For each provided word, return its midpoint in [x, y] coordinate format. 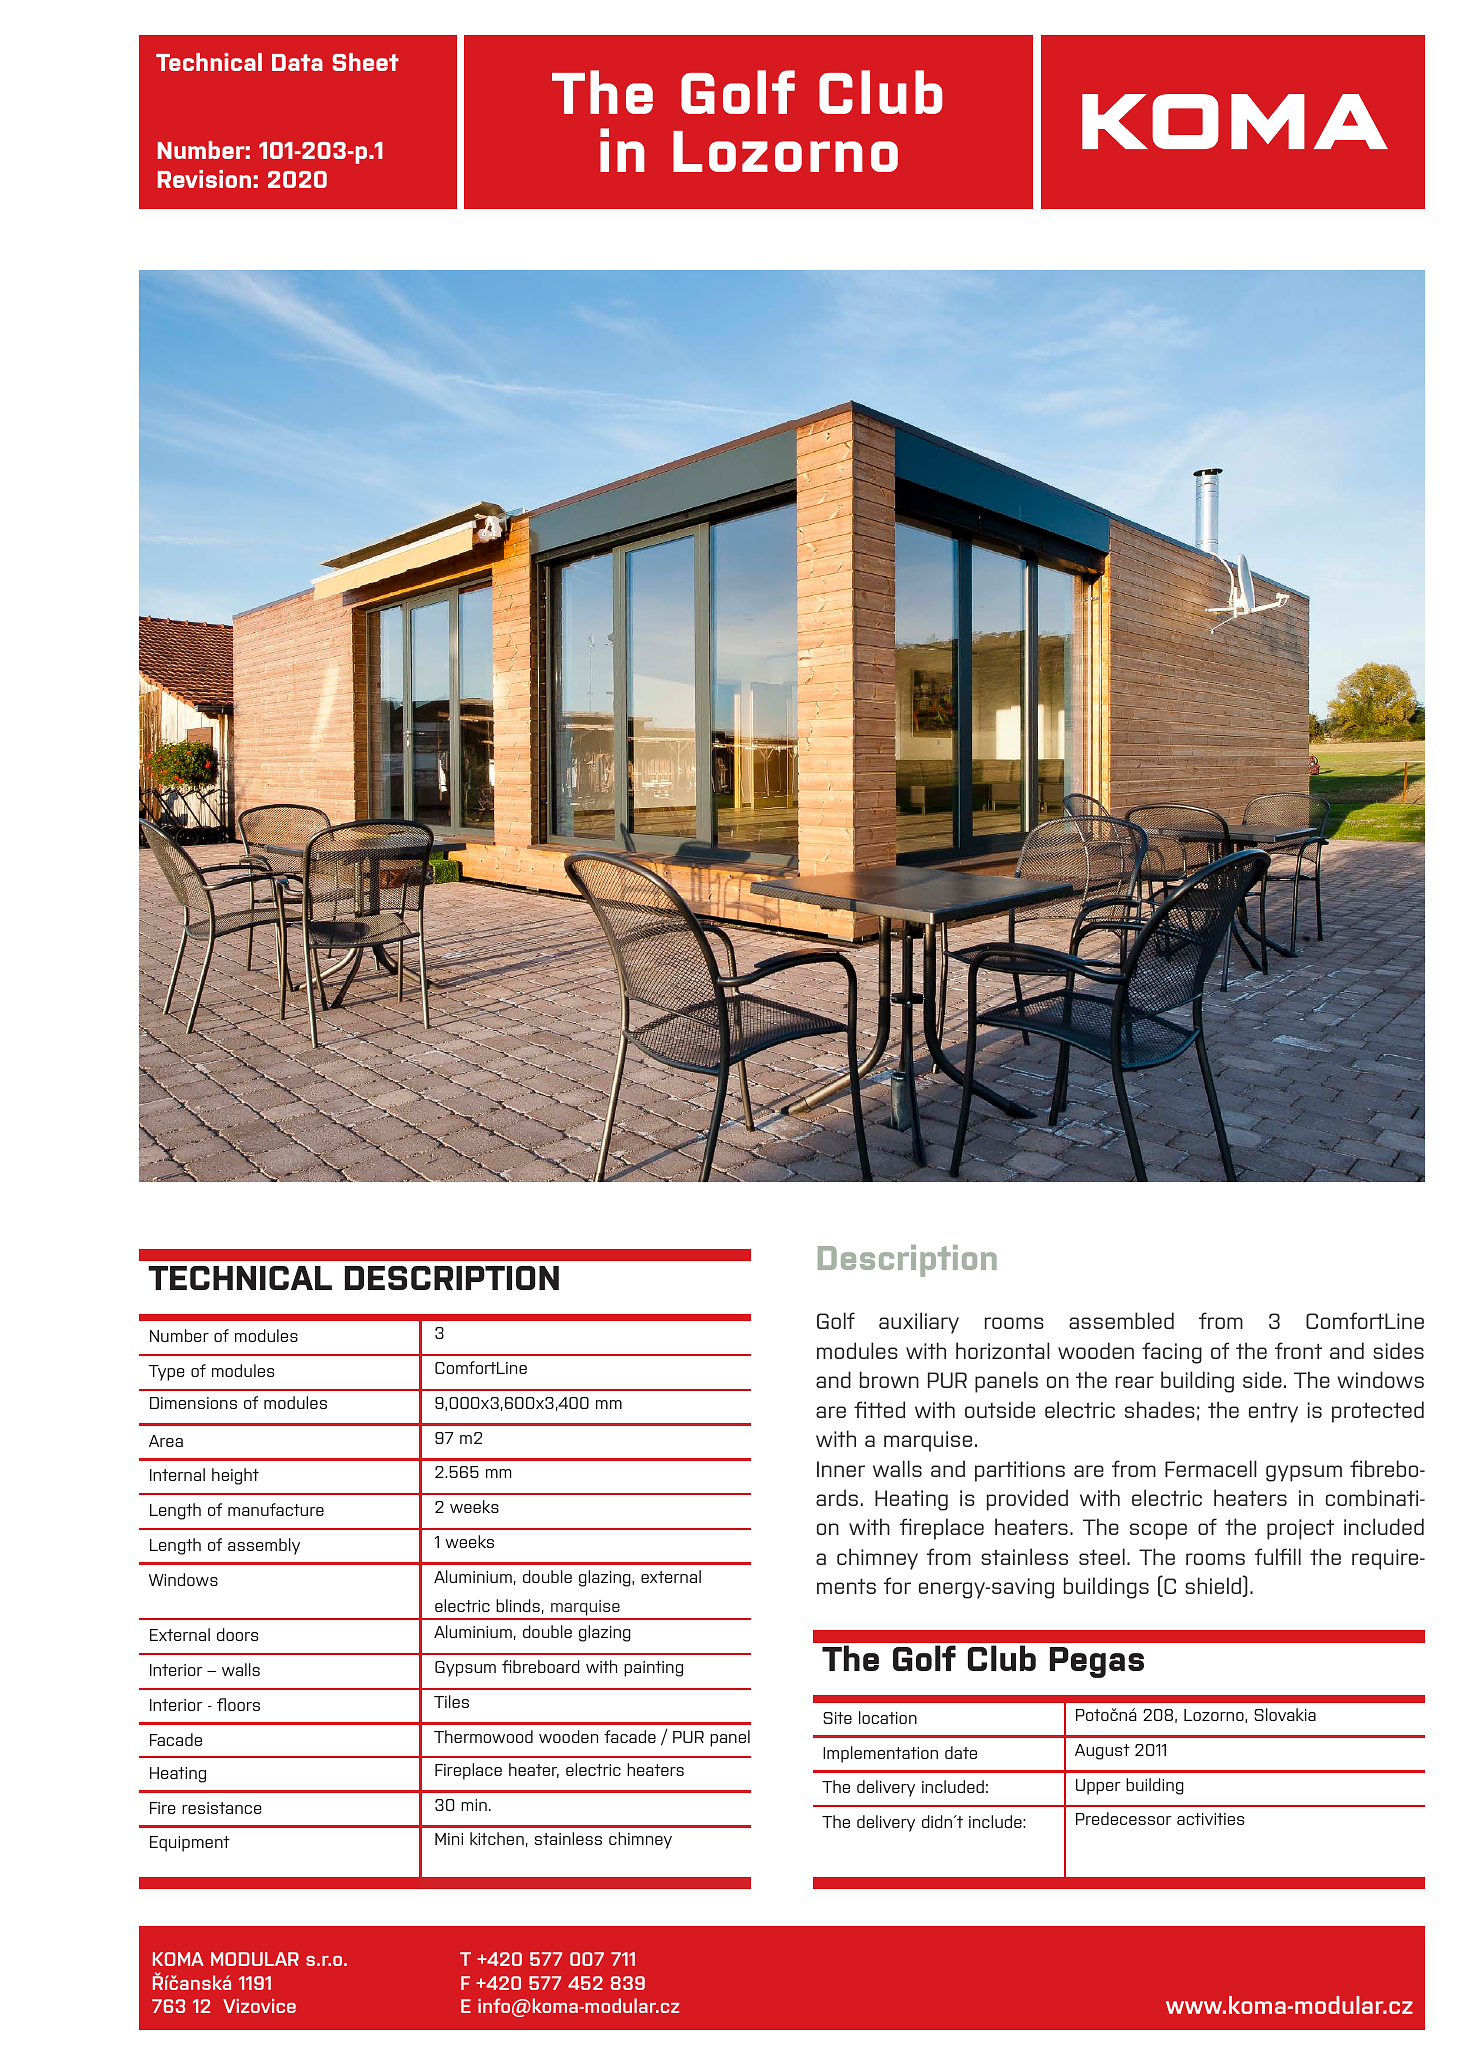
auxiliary [919, 1323]
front [1298, 1350]
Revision [204, 179]
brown [889, 1379]
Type [166, 1373]
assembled [1121, 1320]
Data [297, 62]
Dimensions [193, 1403]
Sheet [366, 62]
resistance [222, 1808]
